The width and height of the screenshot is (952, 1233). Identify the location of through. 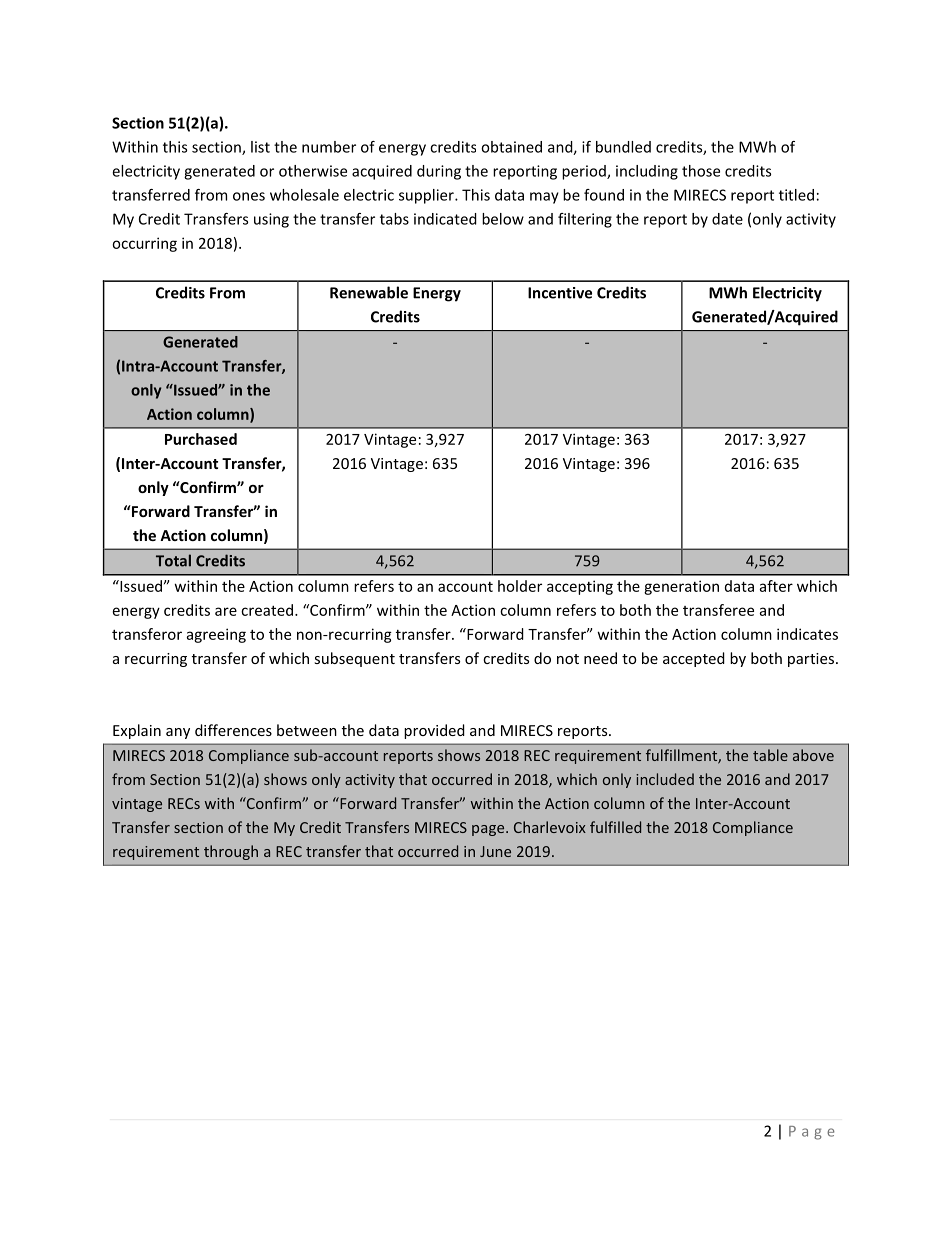
(231, 852).
